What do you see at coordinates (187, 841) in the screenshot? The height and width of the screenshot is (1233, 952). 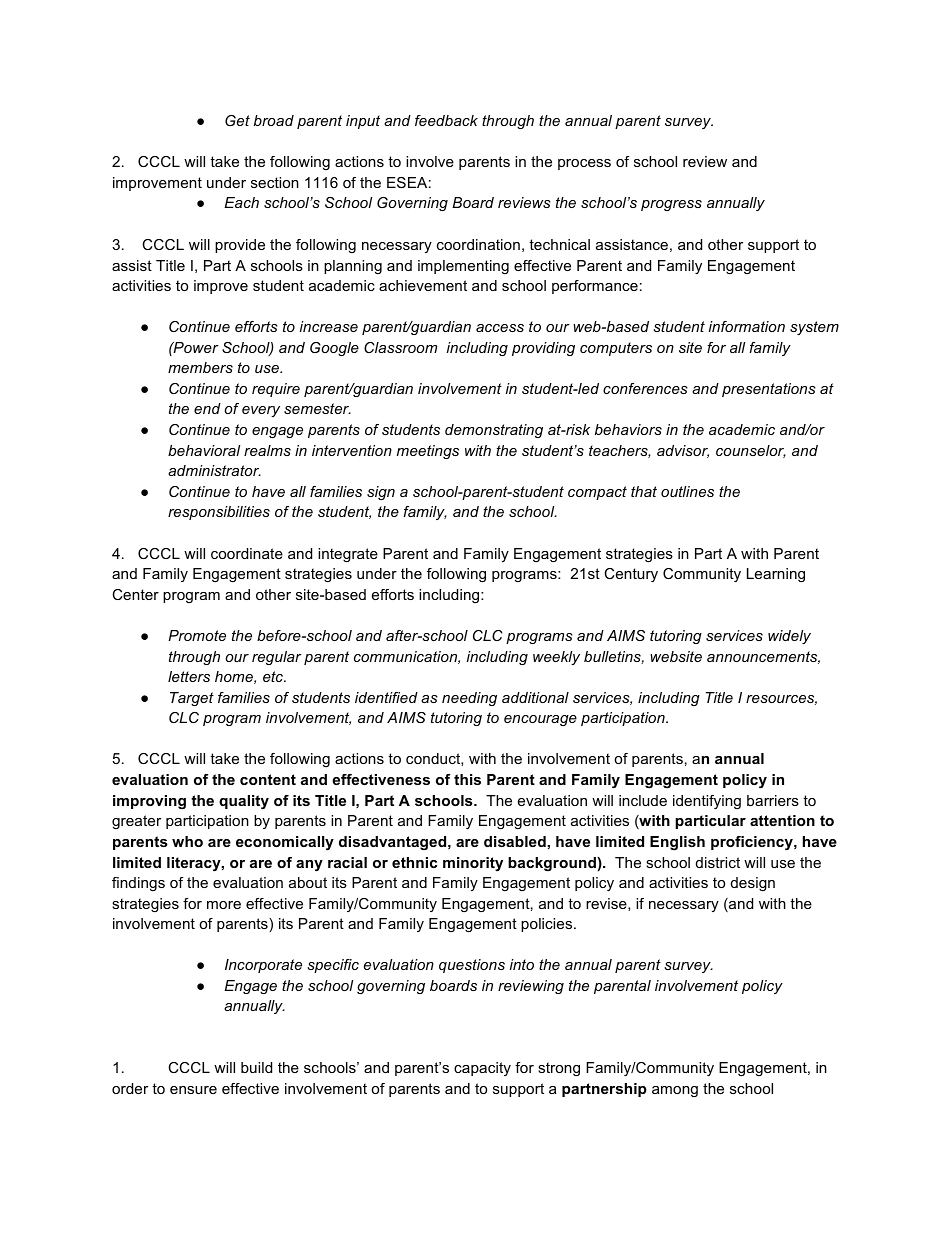 I see `who` at bounding box center [187, 841].
